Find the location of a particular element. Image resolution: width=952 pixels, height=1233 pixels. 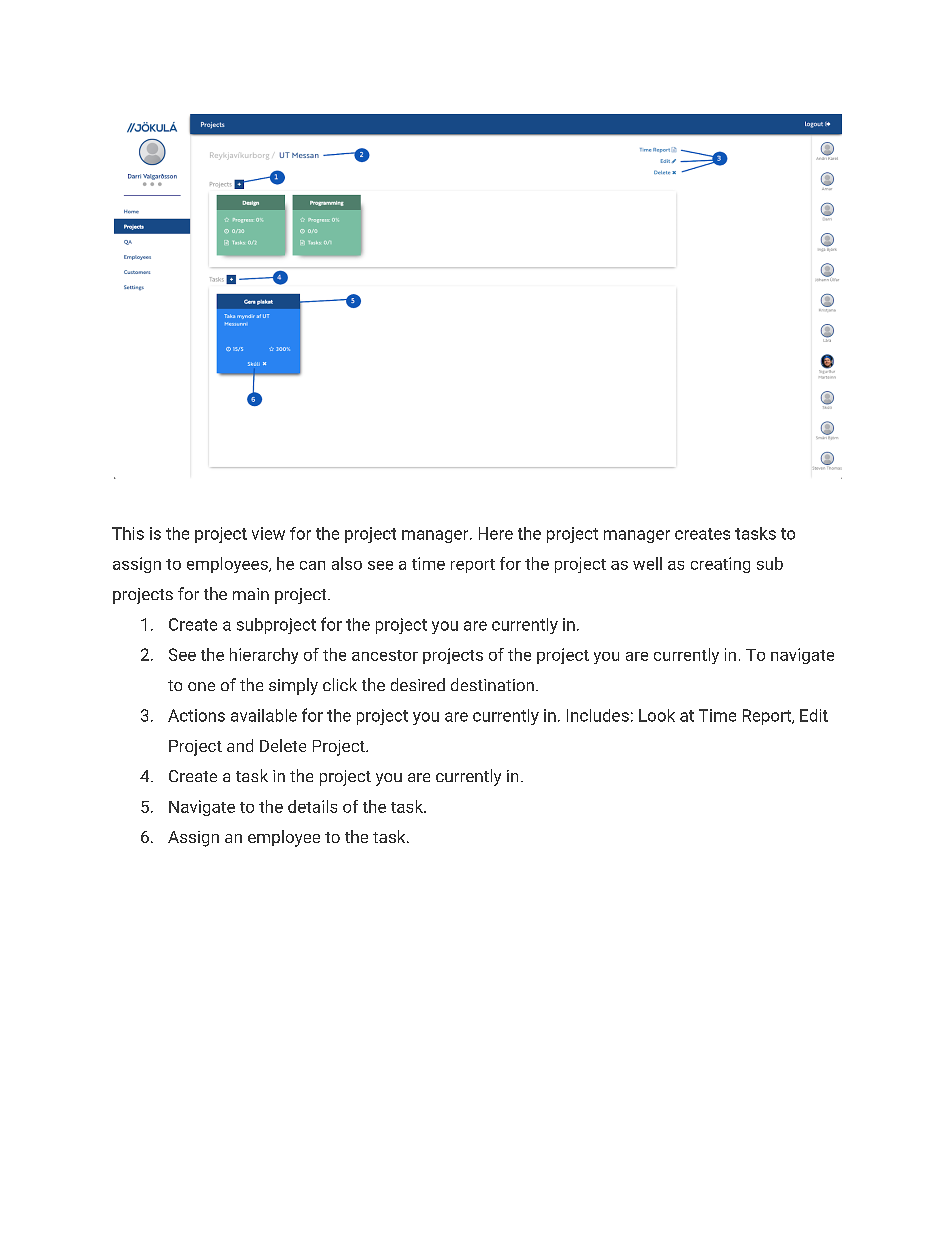

one is located at coordinates (201, 686).
